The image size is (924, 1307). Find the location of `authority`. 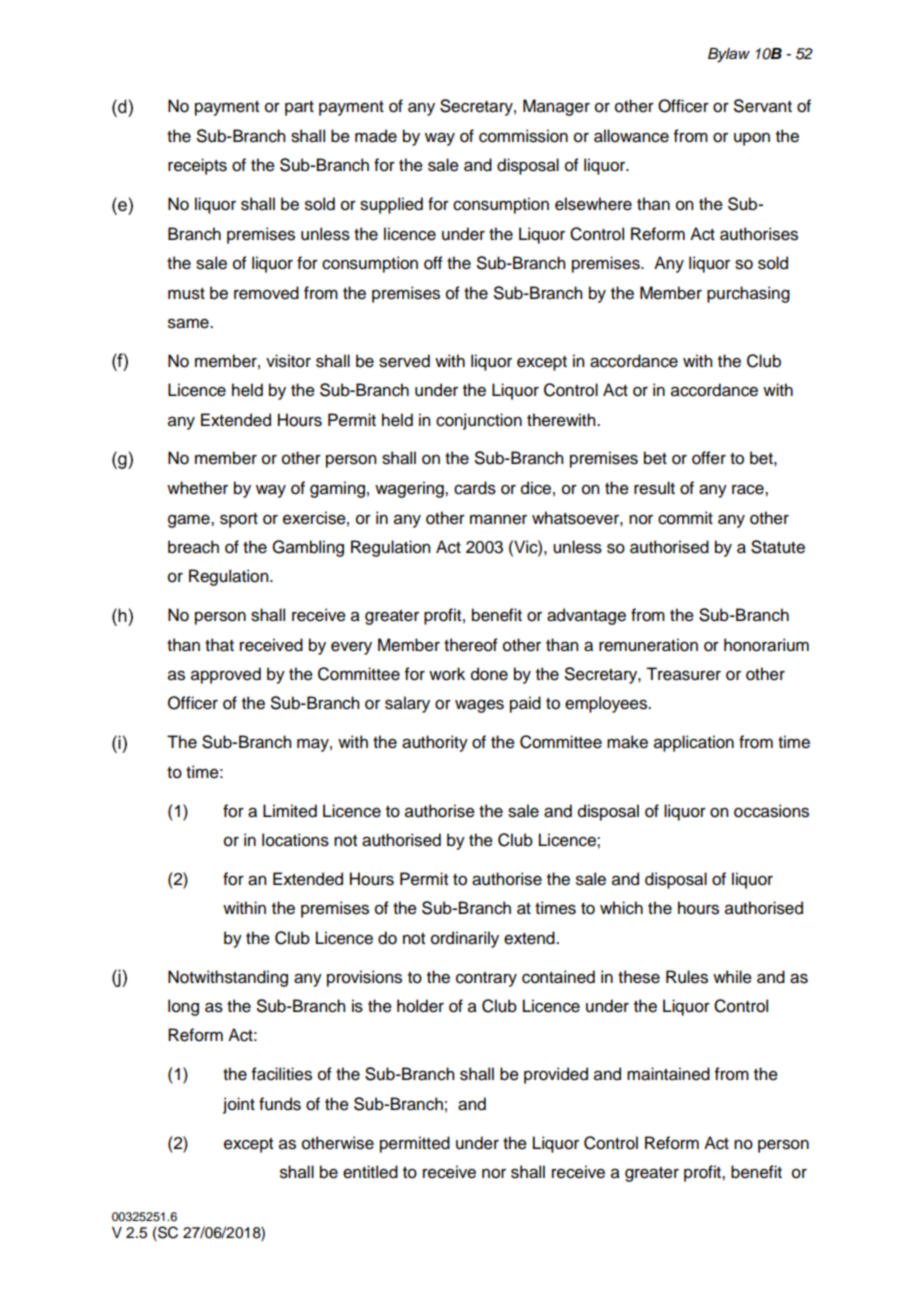

authority is located at coordinates (435, 743).
